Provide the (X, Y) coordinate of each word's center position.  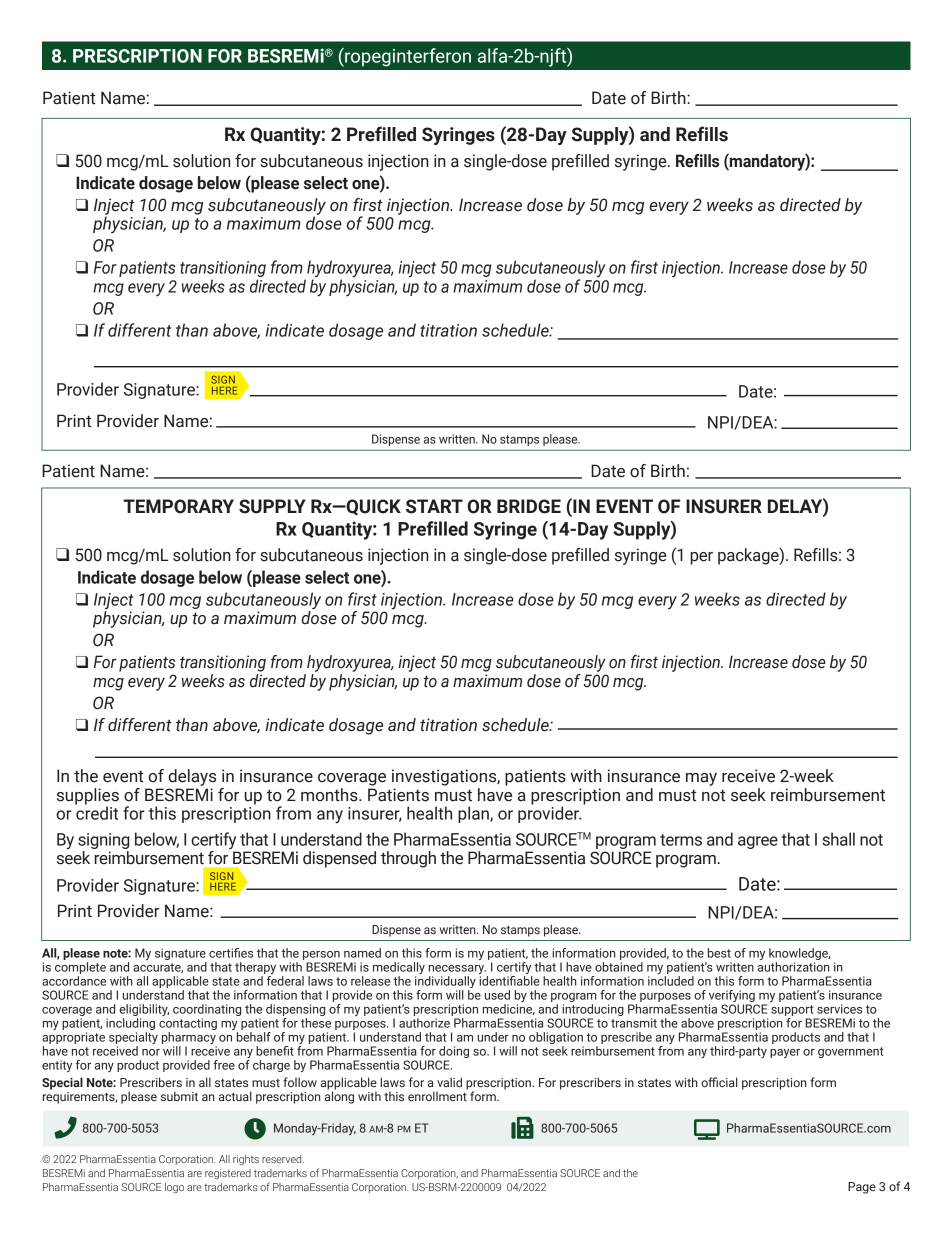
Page (862, 1188)
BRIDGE (529, 506)
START (434, 506)
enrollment (438, 1095)
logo (174, 1188)
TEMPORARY (178, 506)
